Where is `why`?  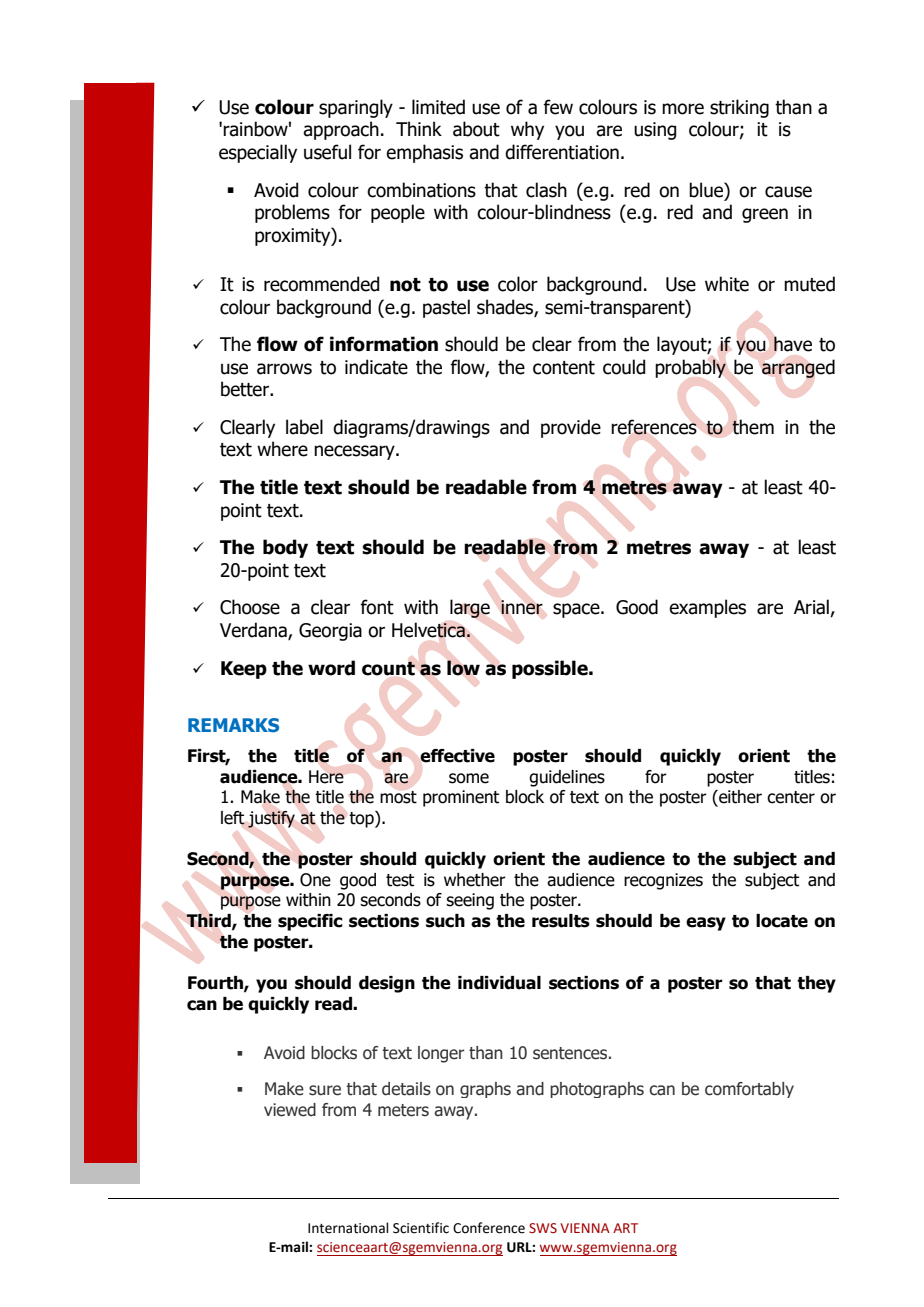 why is located at coordinates (527, 130).
